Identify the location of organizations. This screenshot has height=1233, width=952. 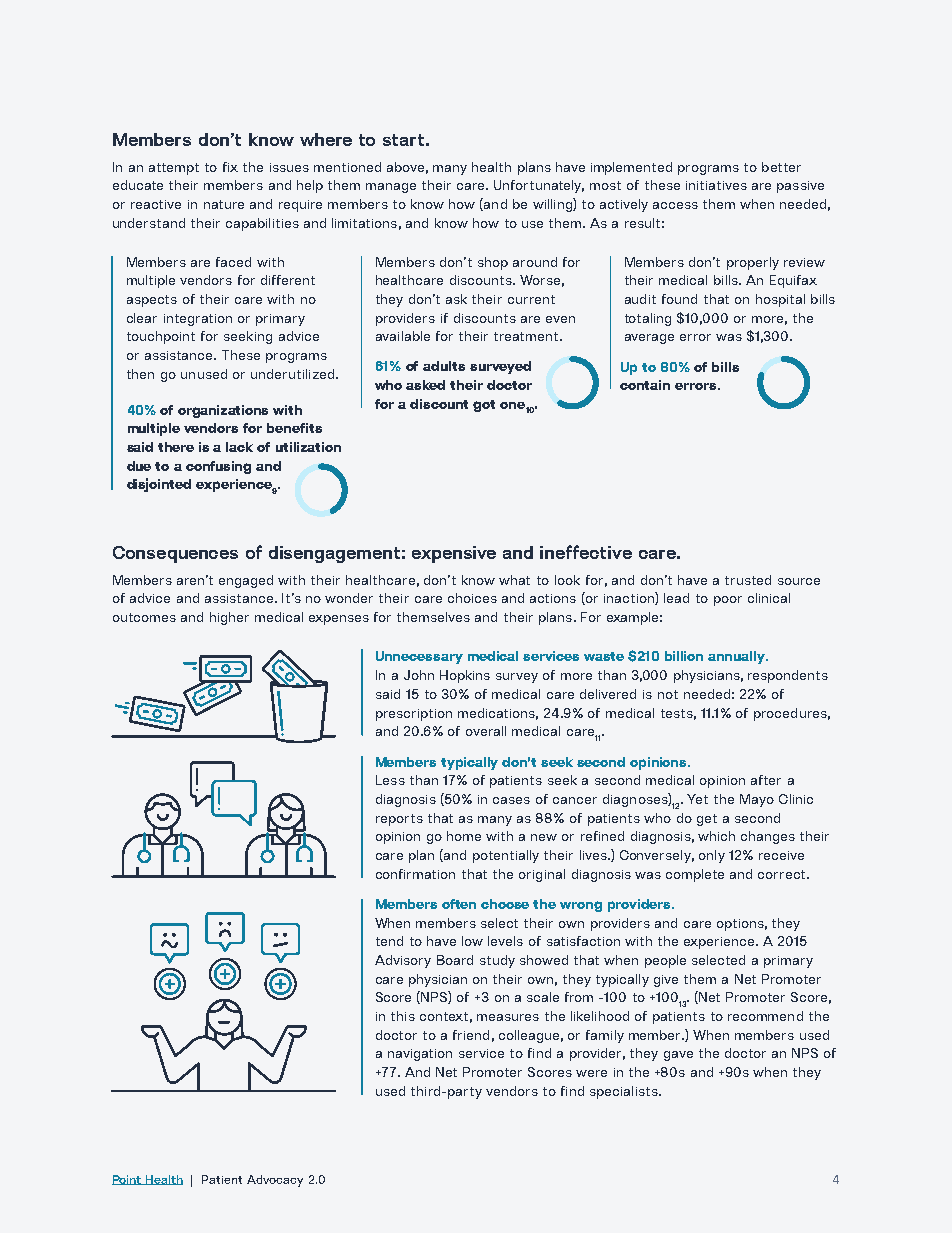
(223, 411).
